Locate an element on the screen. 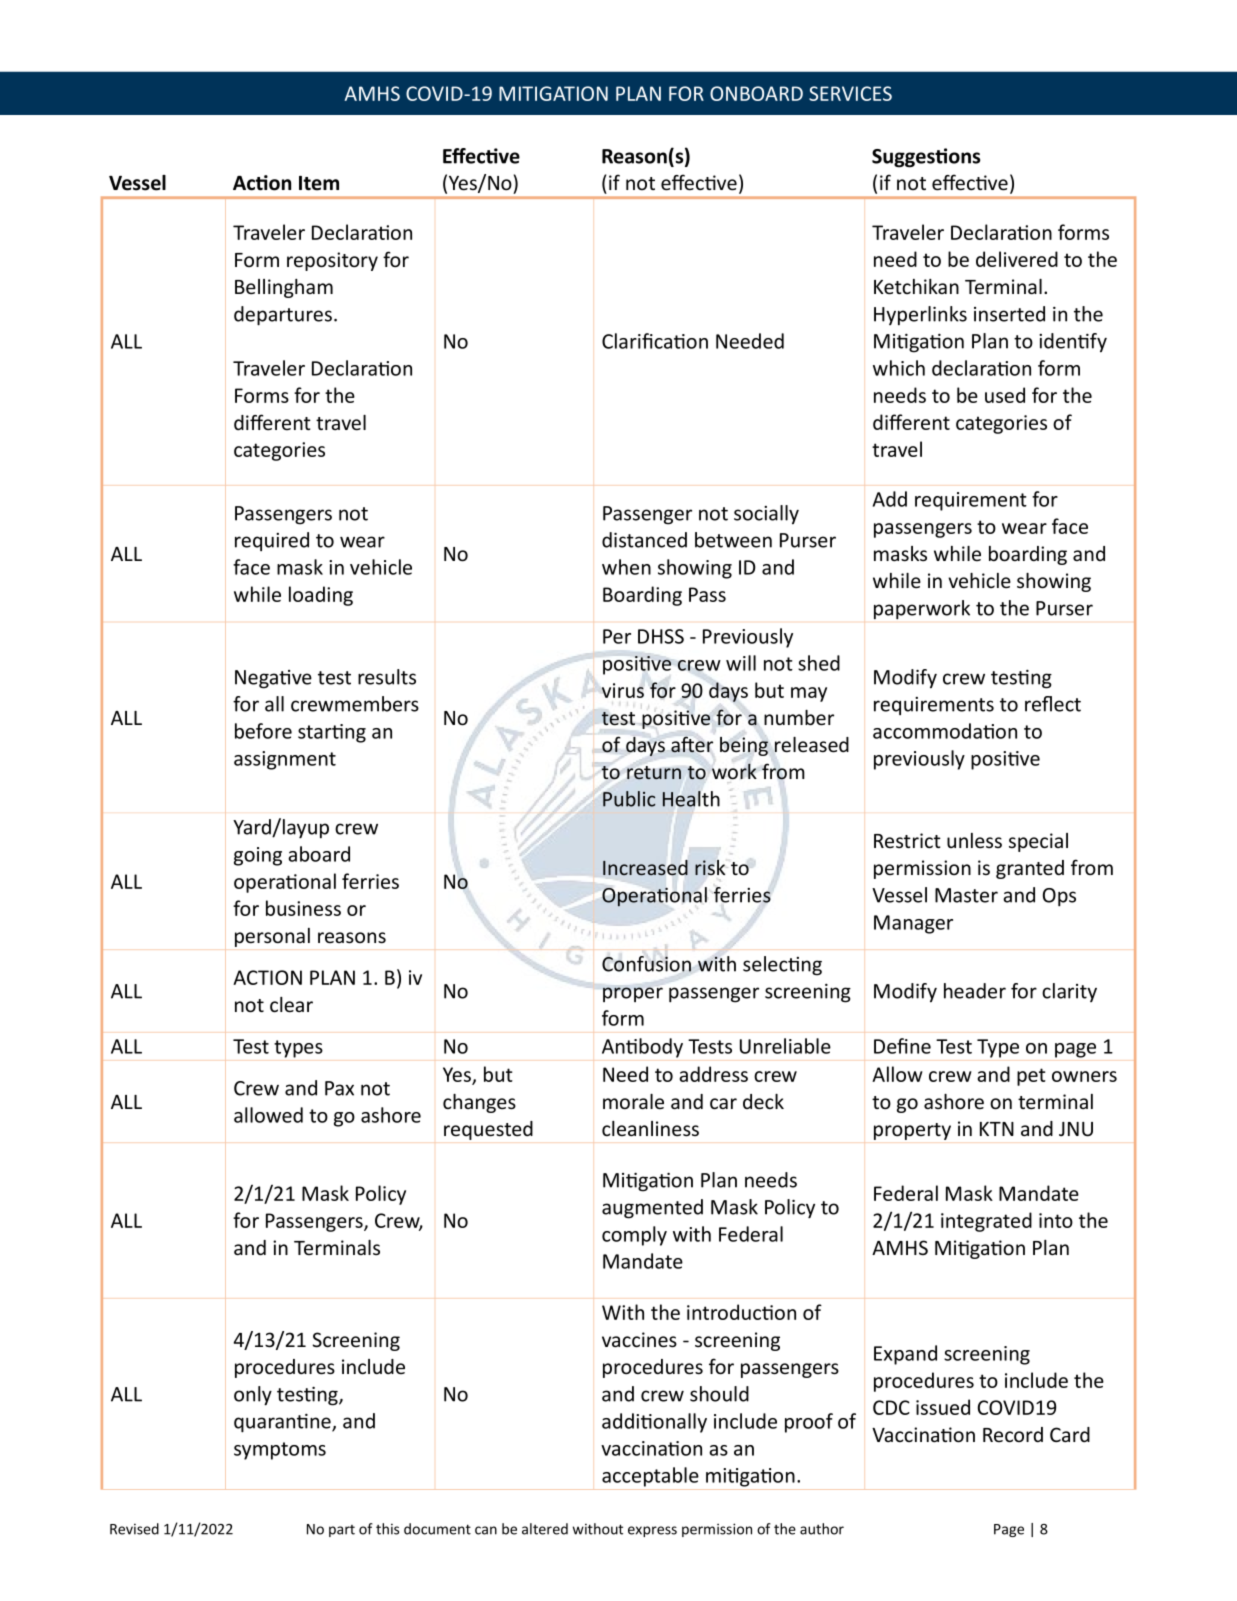  when is located at coordinates (626, 567).
